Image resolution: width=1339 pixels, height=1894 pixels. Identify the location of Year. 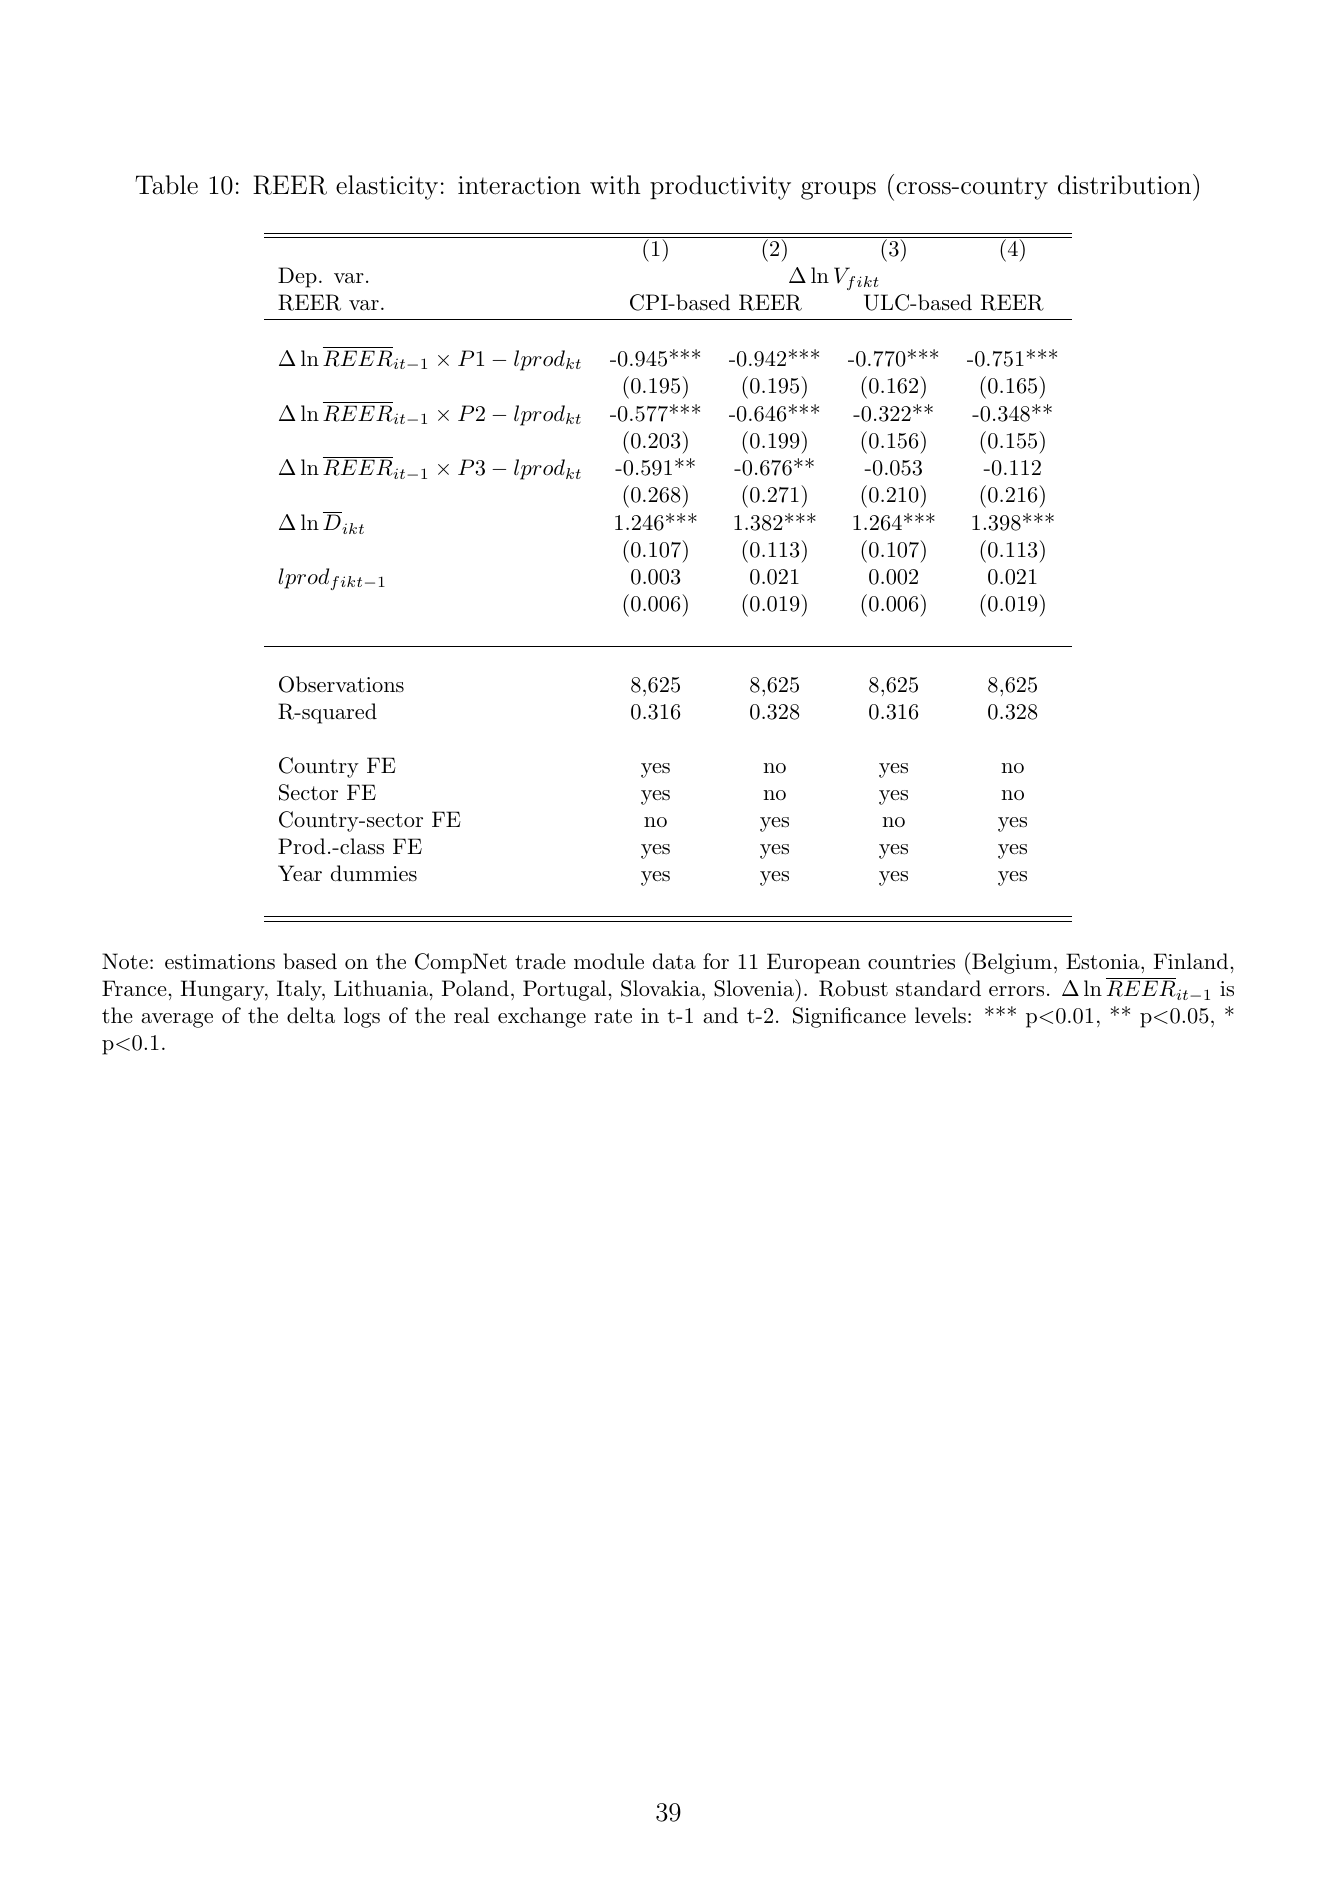
(300, 873).
